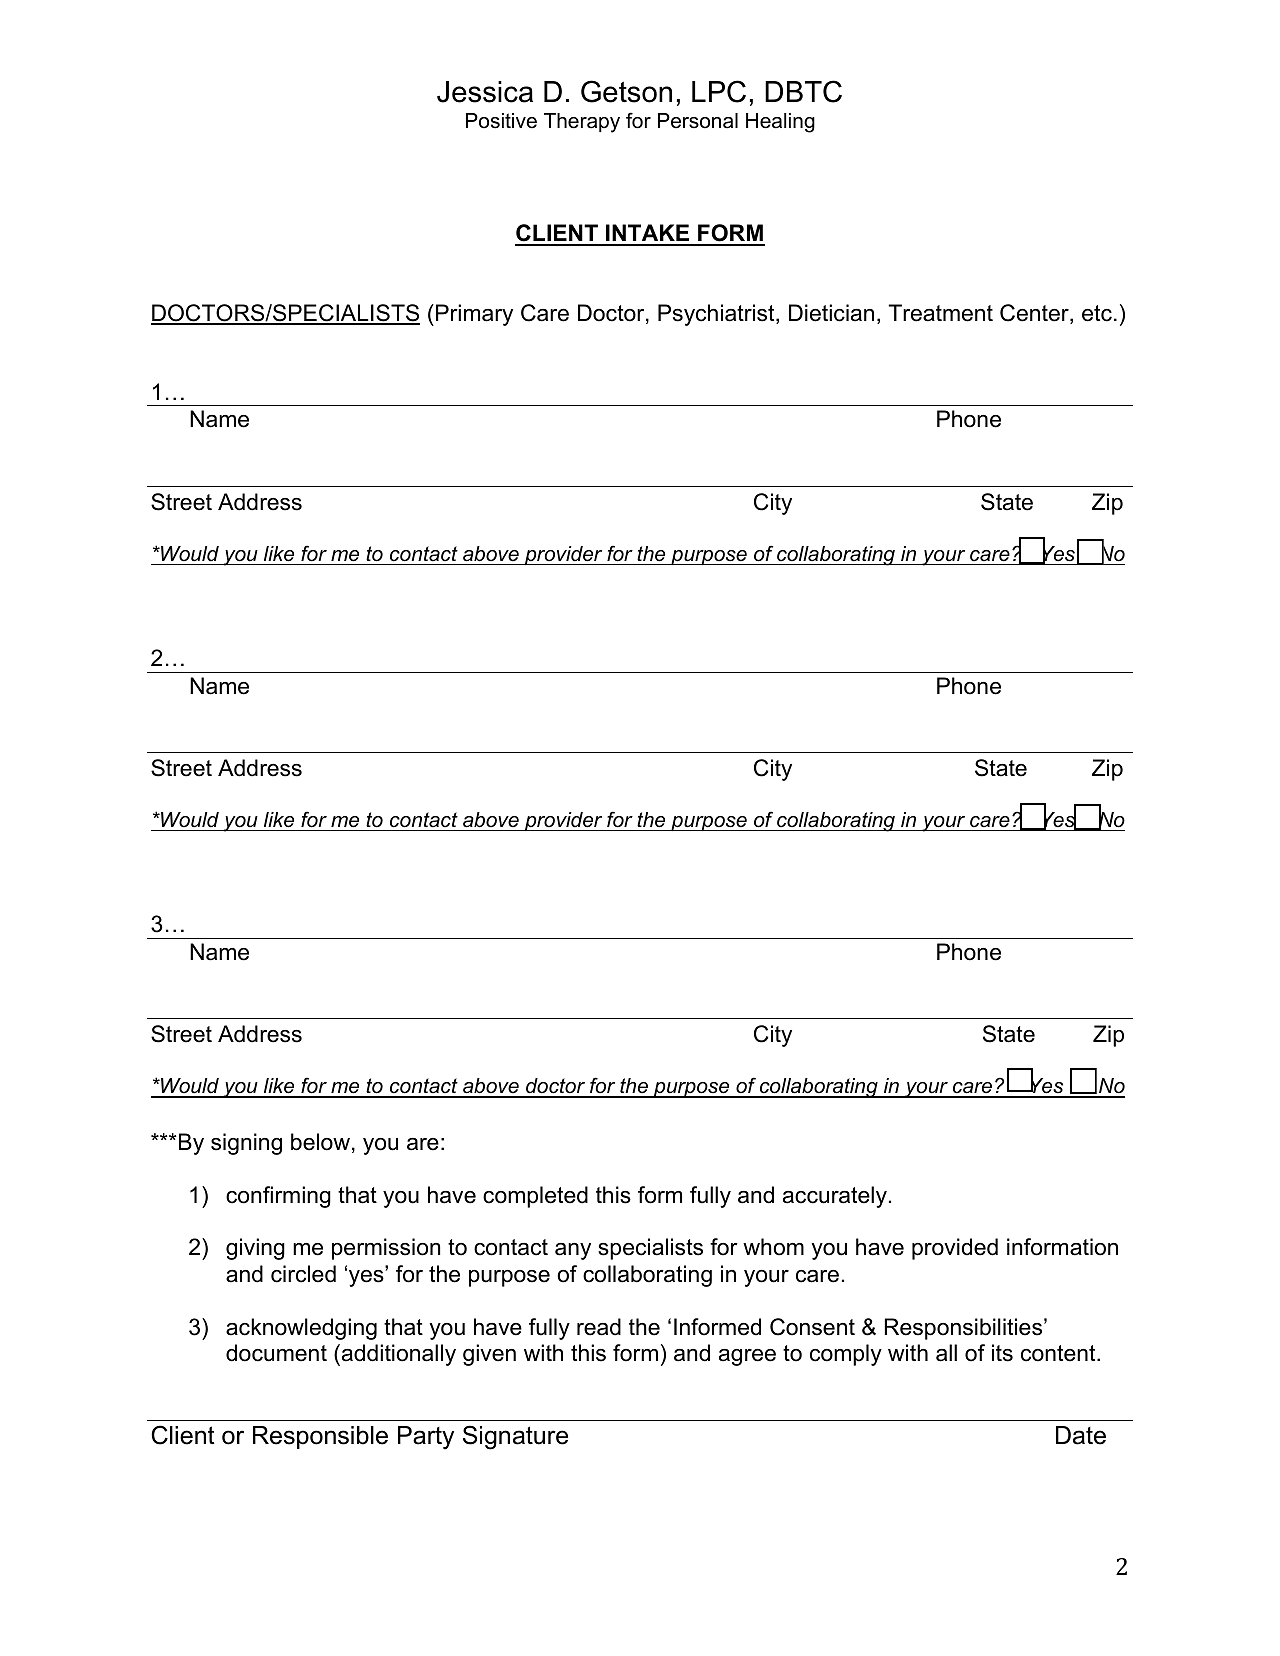  What do you see at coordinates (835, 1197) in the document?
I see `accurately` at bounding box center [835, 1197].
